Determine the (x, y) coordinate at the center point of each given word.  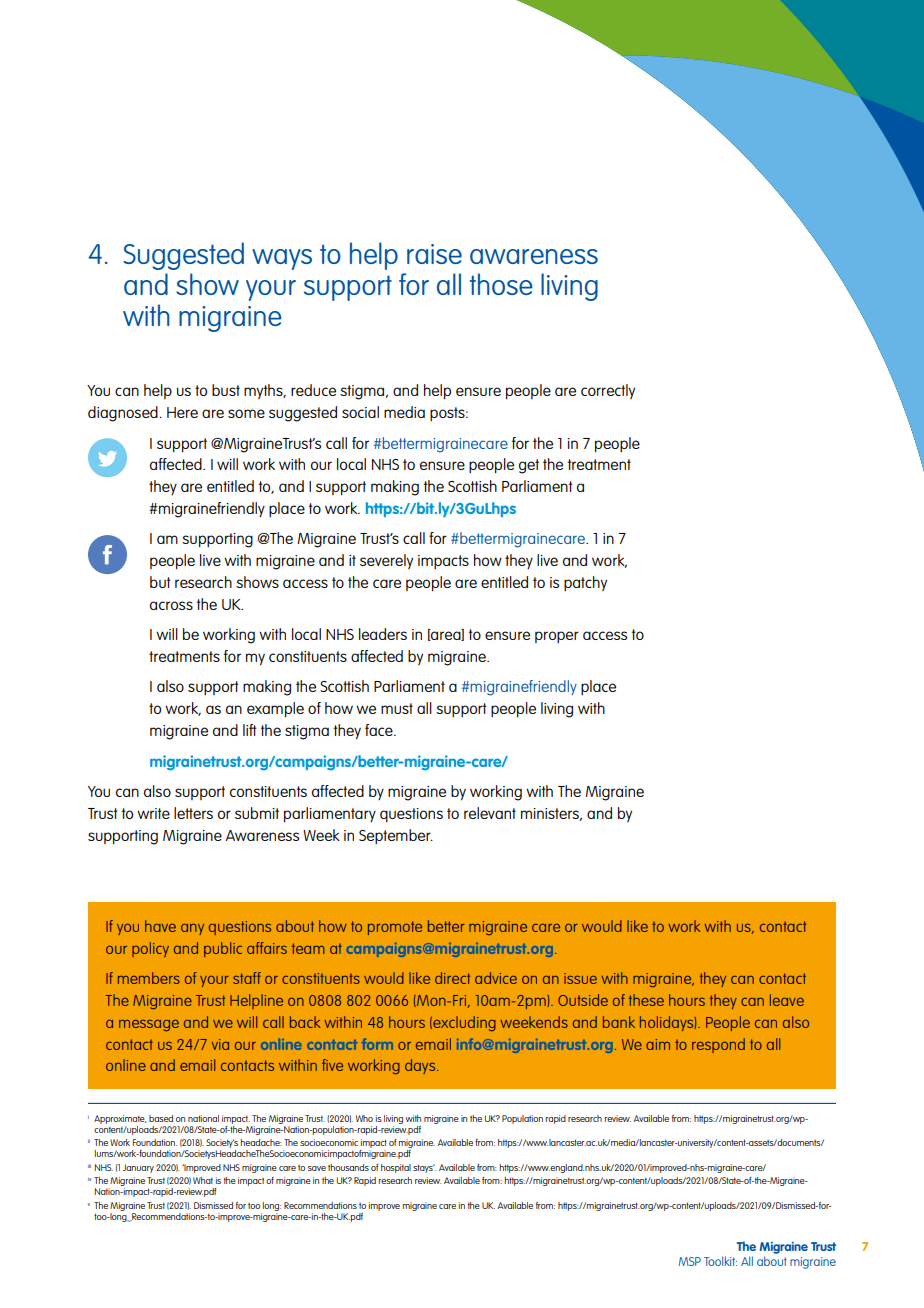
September (396, 836)
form (377, 1044)
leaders (383, 634)
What (203, 1180)
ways (282, 259)
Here (182, 412)
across (171, 605)
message (149, 1025)
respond (718, 1045)
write (153, 813)
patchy (585, 583)
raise (434, 254)
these (646, 1000)
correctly (608, 391)
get (529, 466)
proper (557, 637)
